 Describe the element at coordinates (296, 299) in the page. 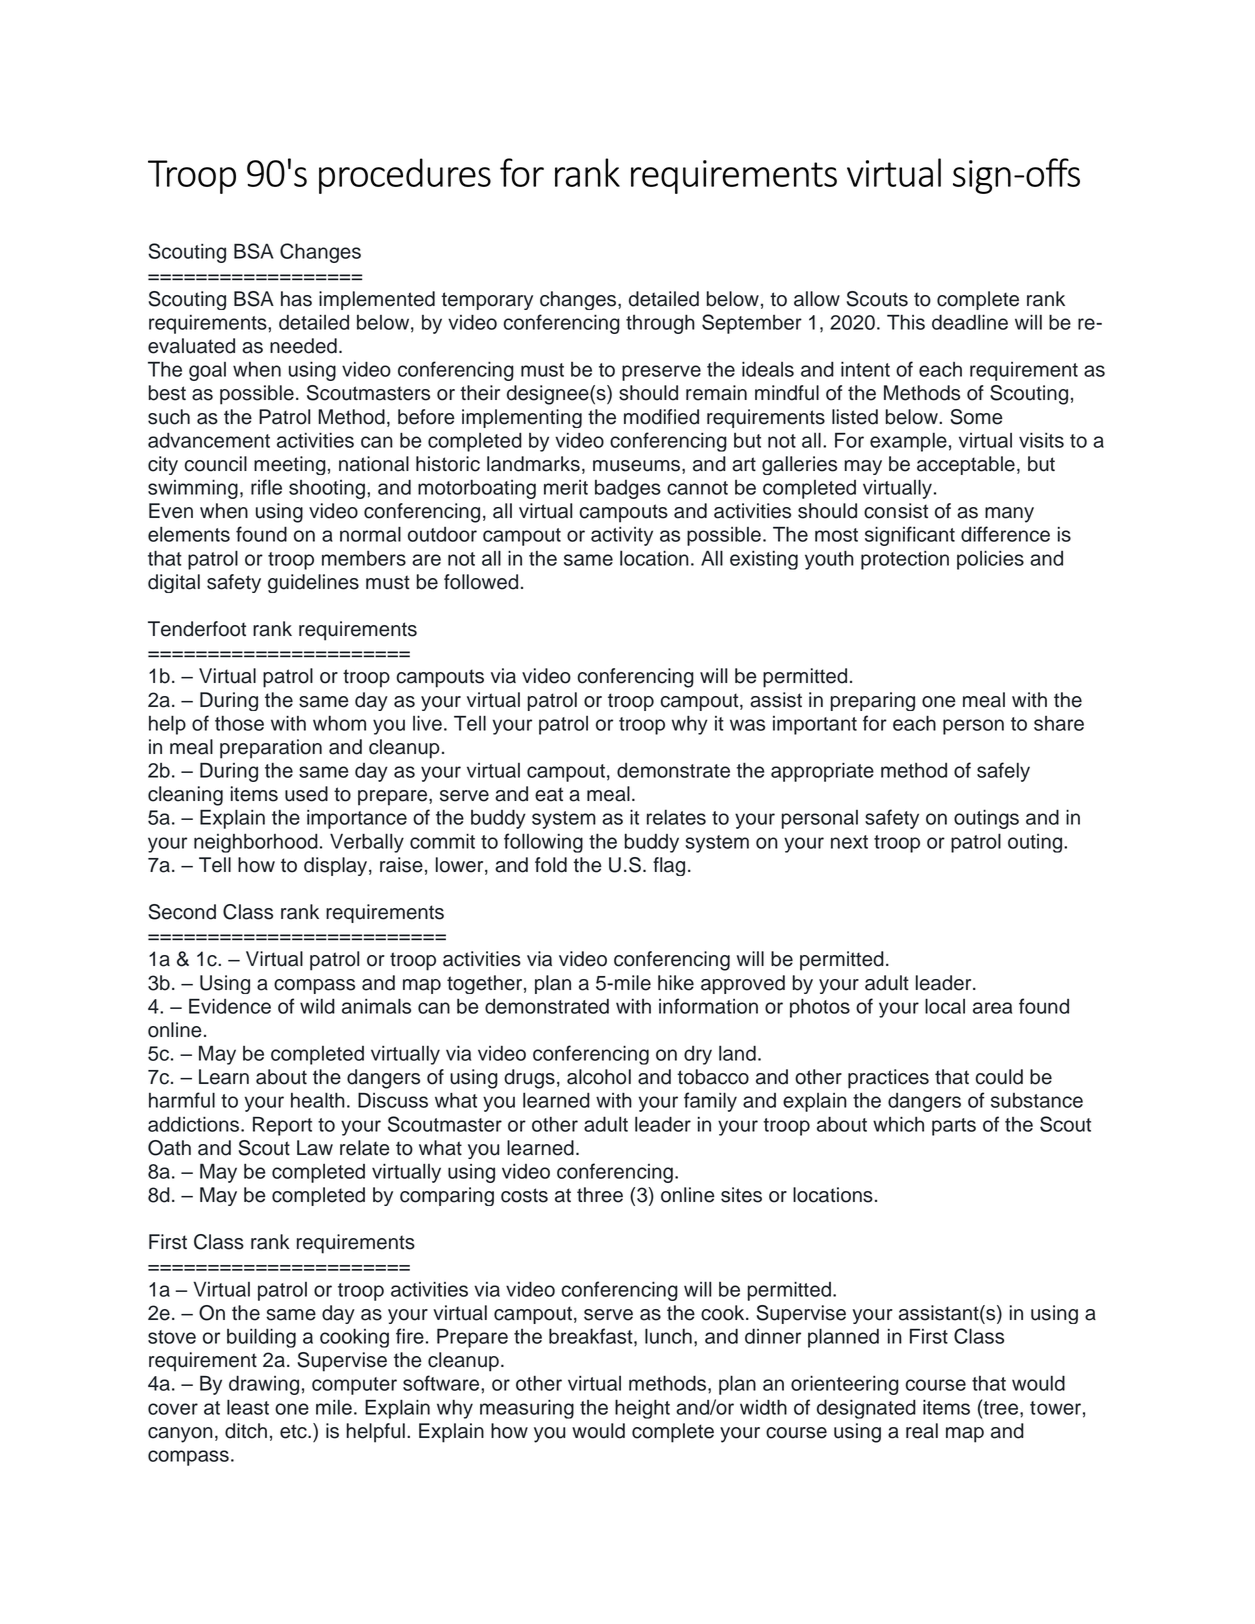

I see `has` at that location.
